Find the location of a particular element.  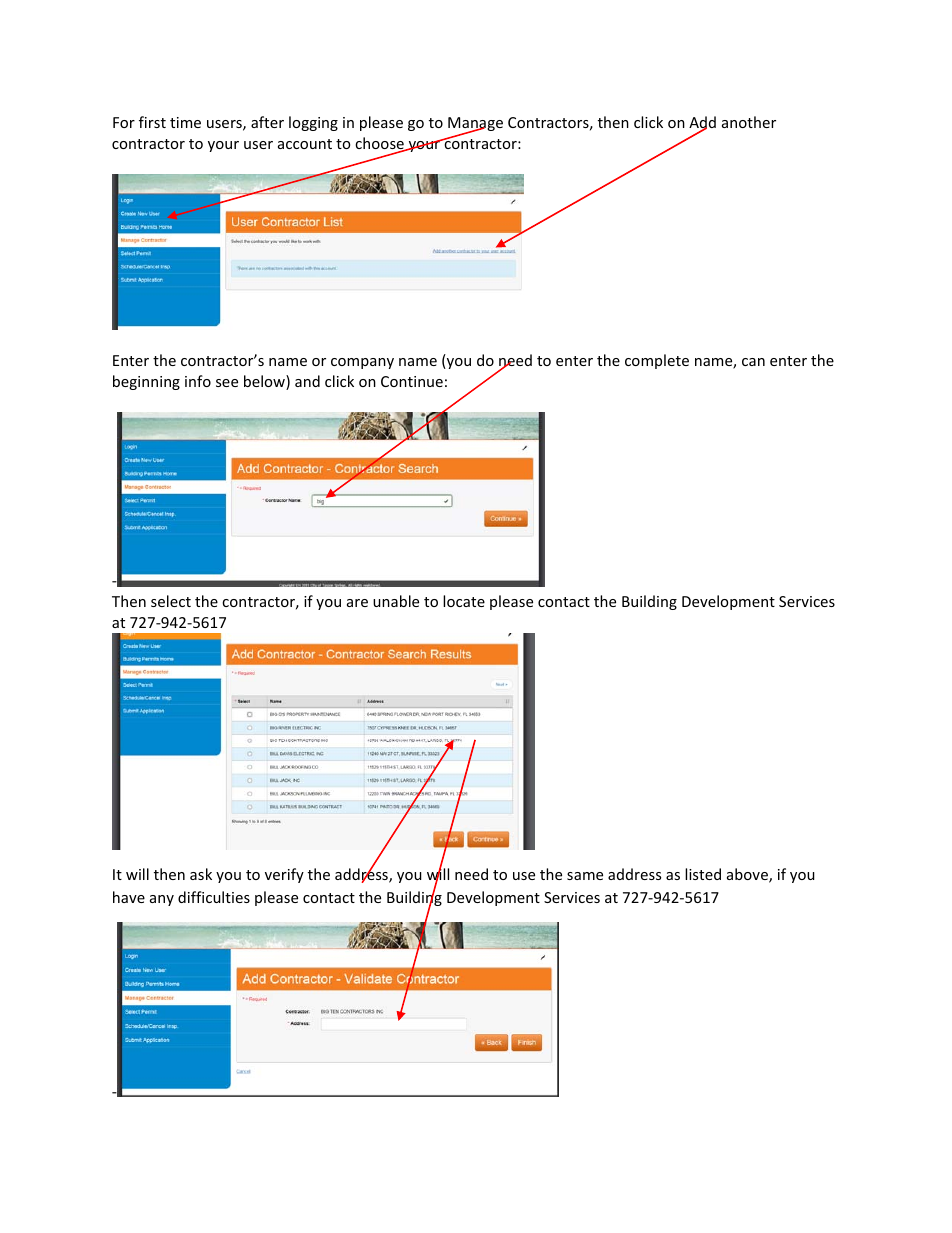

another is located at coordinates (749, 122).
